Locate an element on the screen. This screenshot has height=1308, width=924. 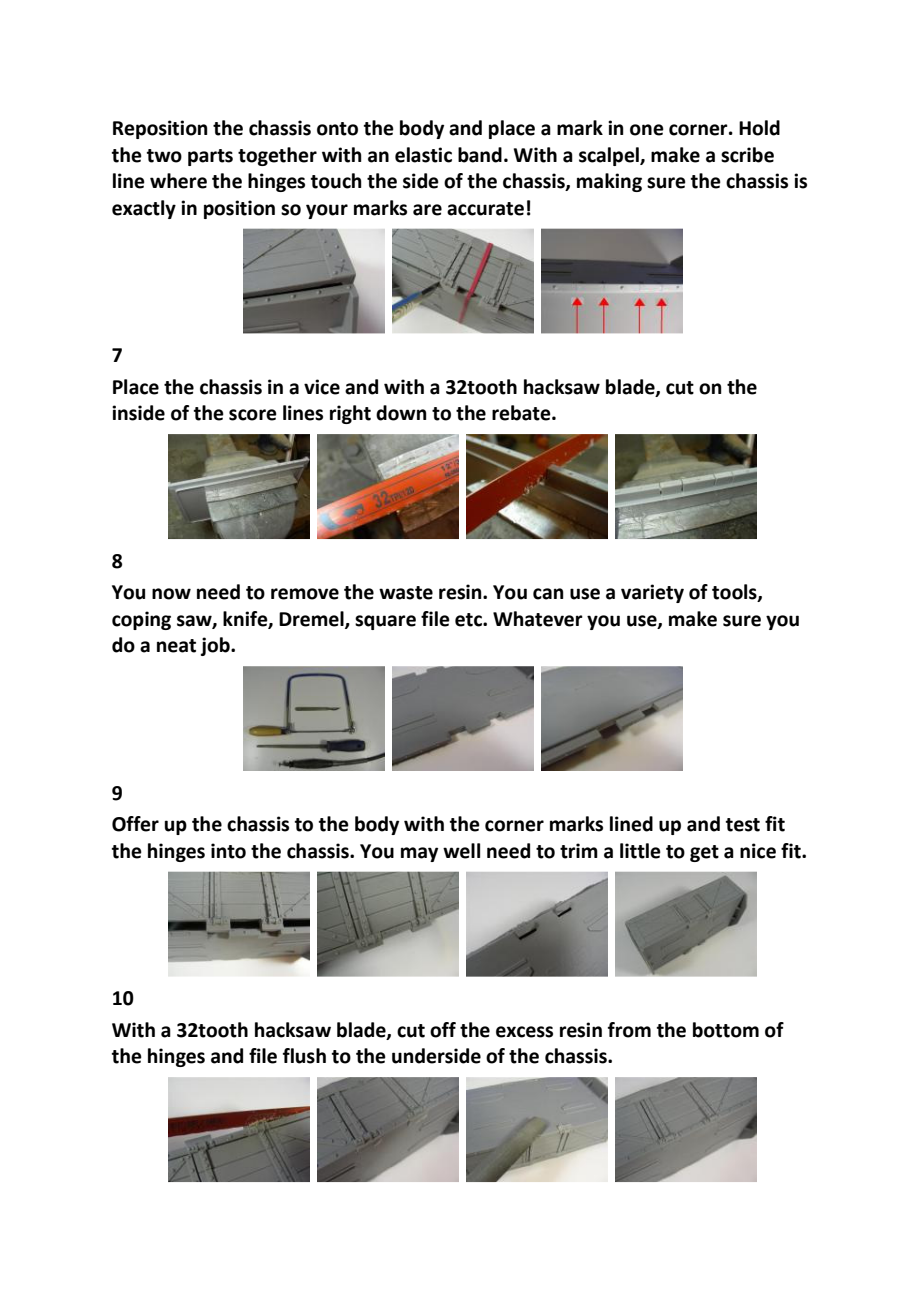
bottom is located at coordinates (726, 1030).
